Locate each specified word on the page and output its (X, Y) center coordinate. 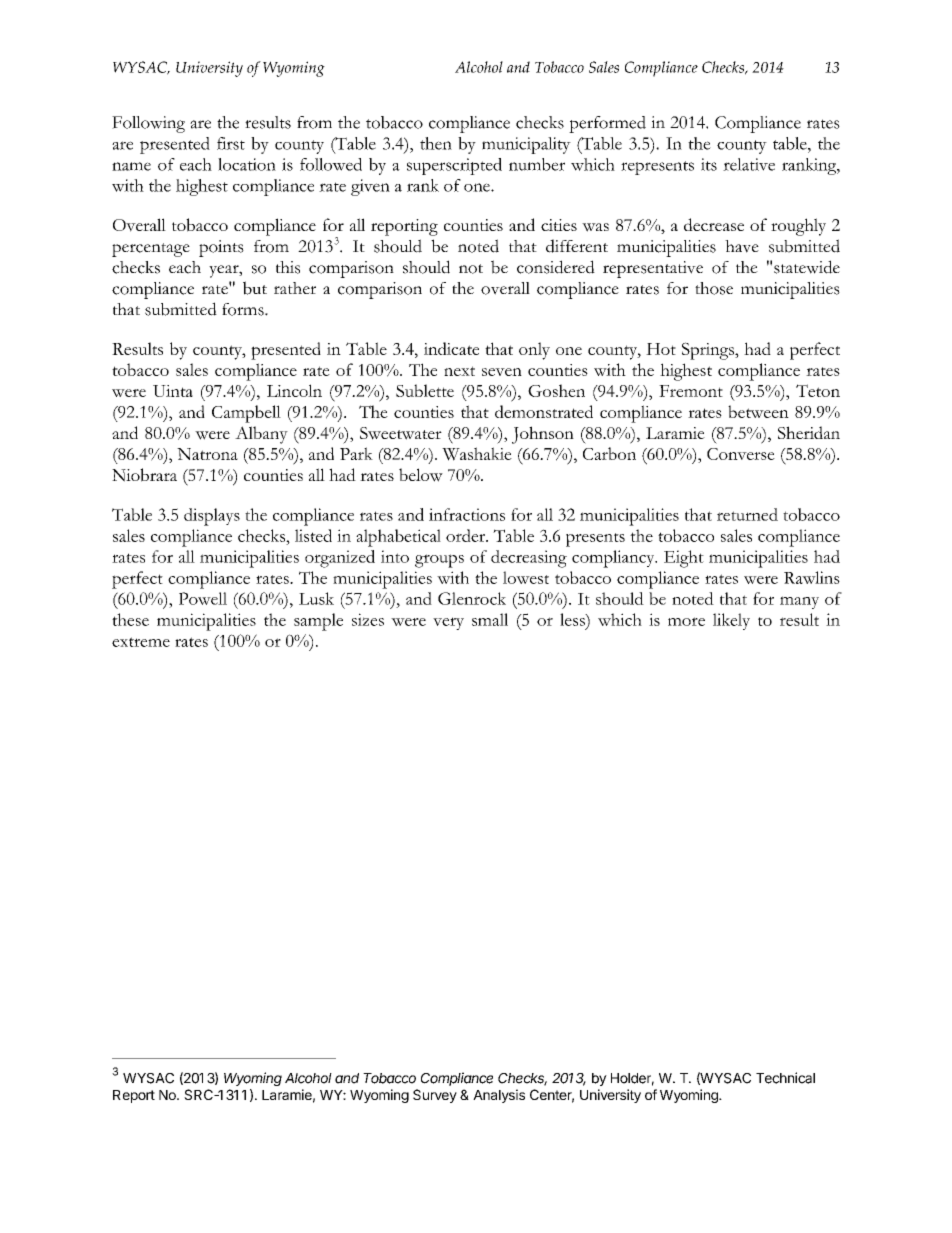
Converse (741, 454)
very (448, 623)
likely (731, 621)
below (421, 475)
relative (749, 164)
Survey (435, 1096)
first (231, 143)
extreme (141, 642)
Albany (261, 435)
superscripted (454, 166)
